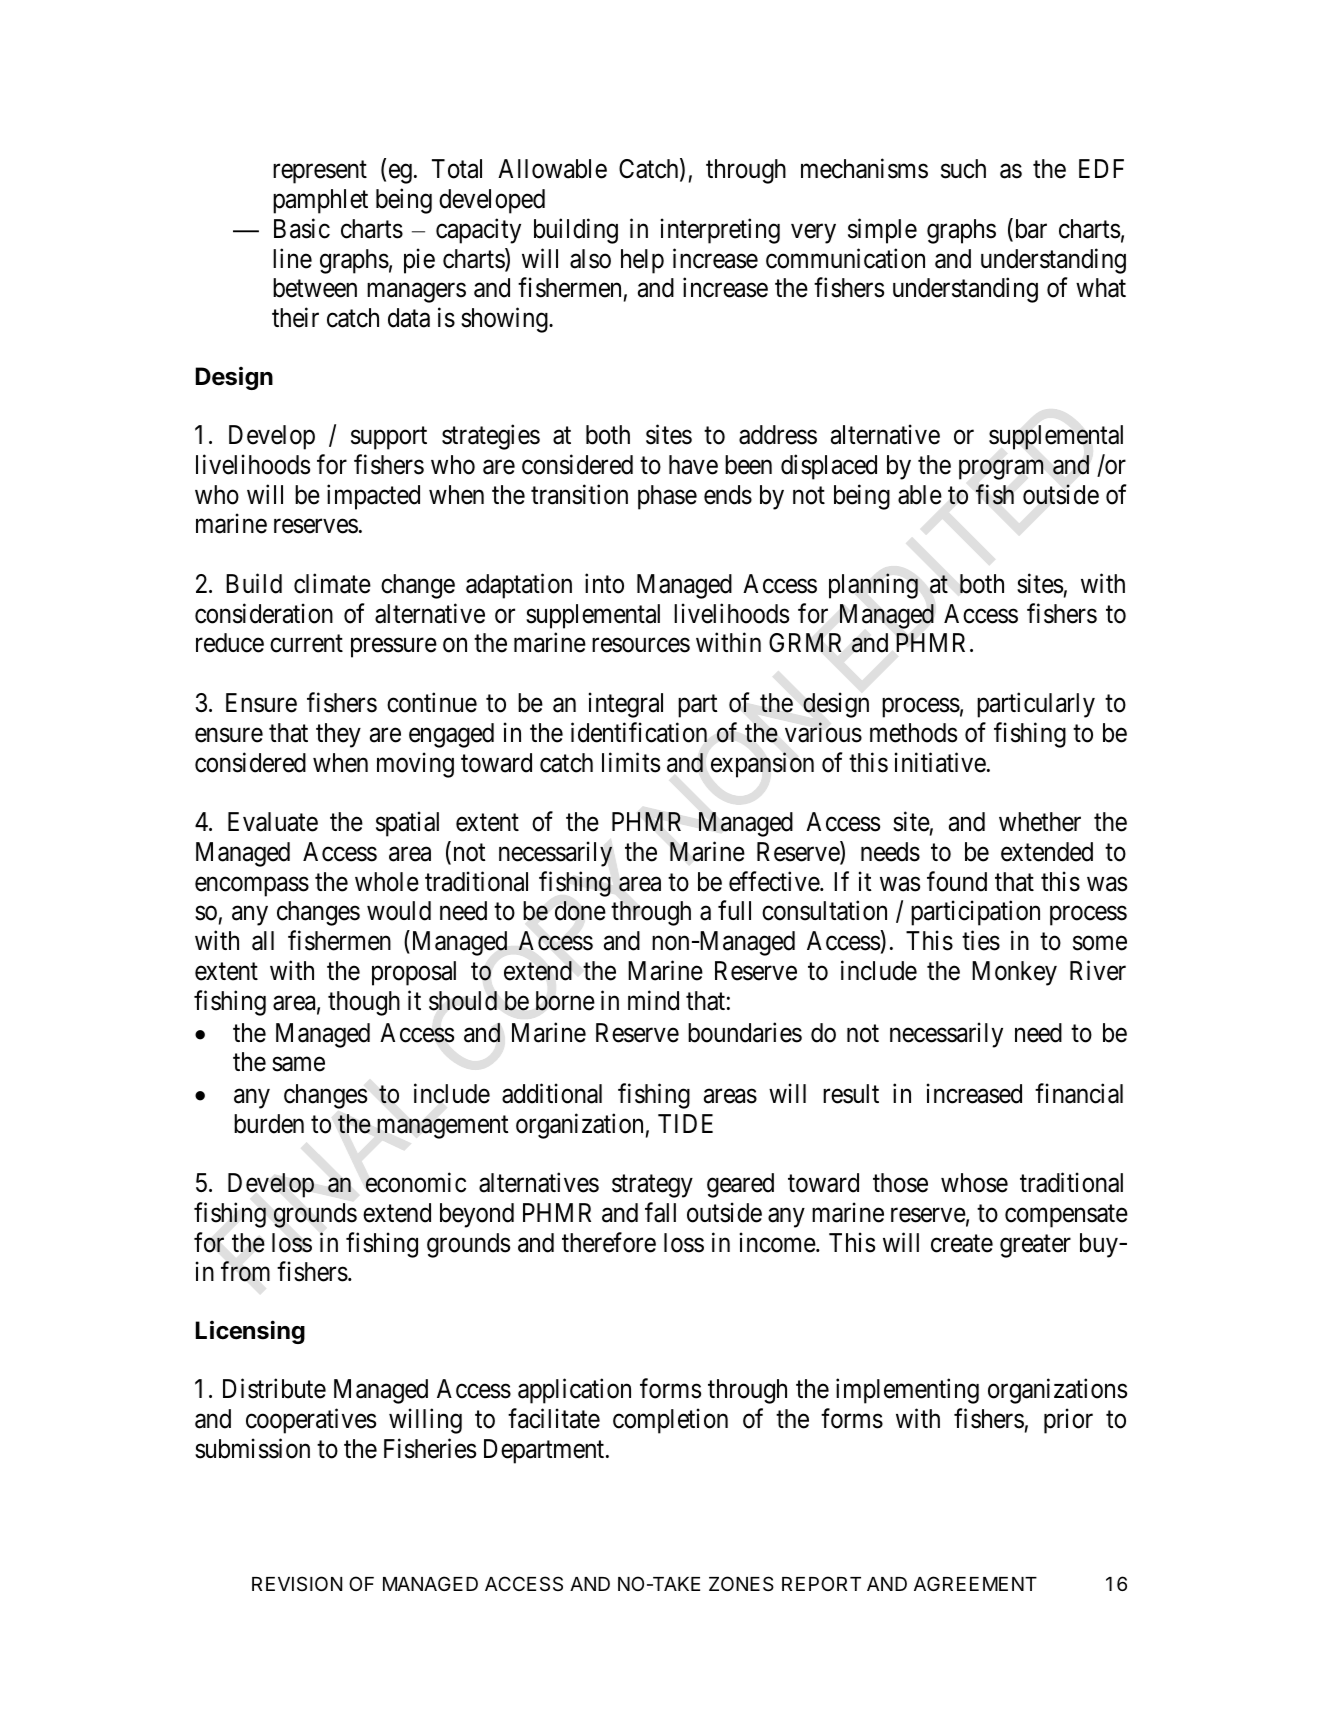 Image resolution: width=1321 pixels, height=1709 pixels. Describe the element at coordinates (734, 910) in the image. I see `full` at that location.
